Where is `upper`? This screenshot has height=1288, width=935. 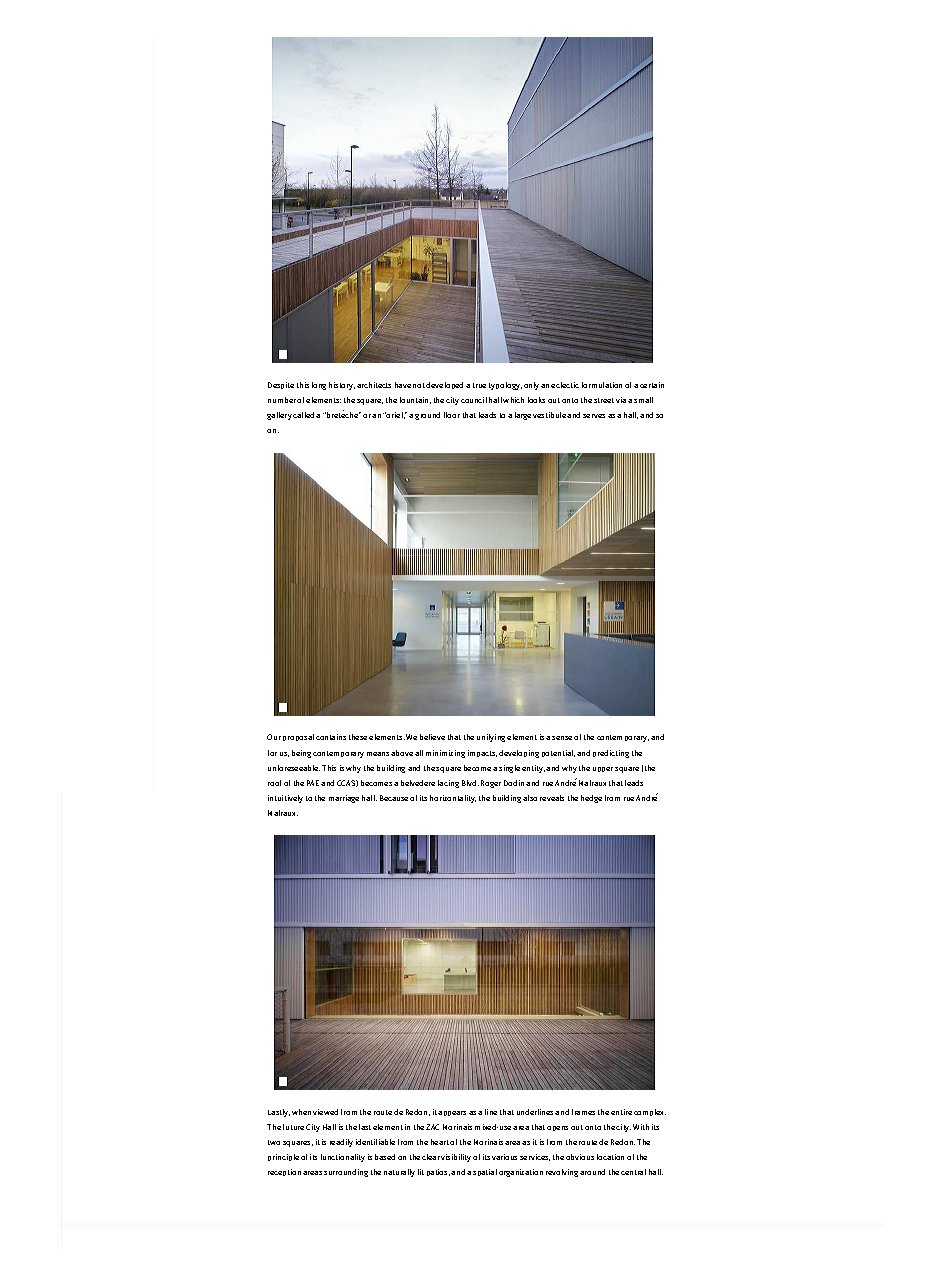 upper is located at coordinates (603, 769).
